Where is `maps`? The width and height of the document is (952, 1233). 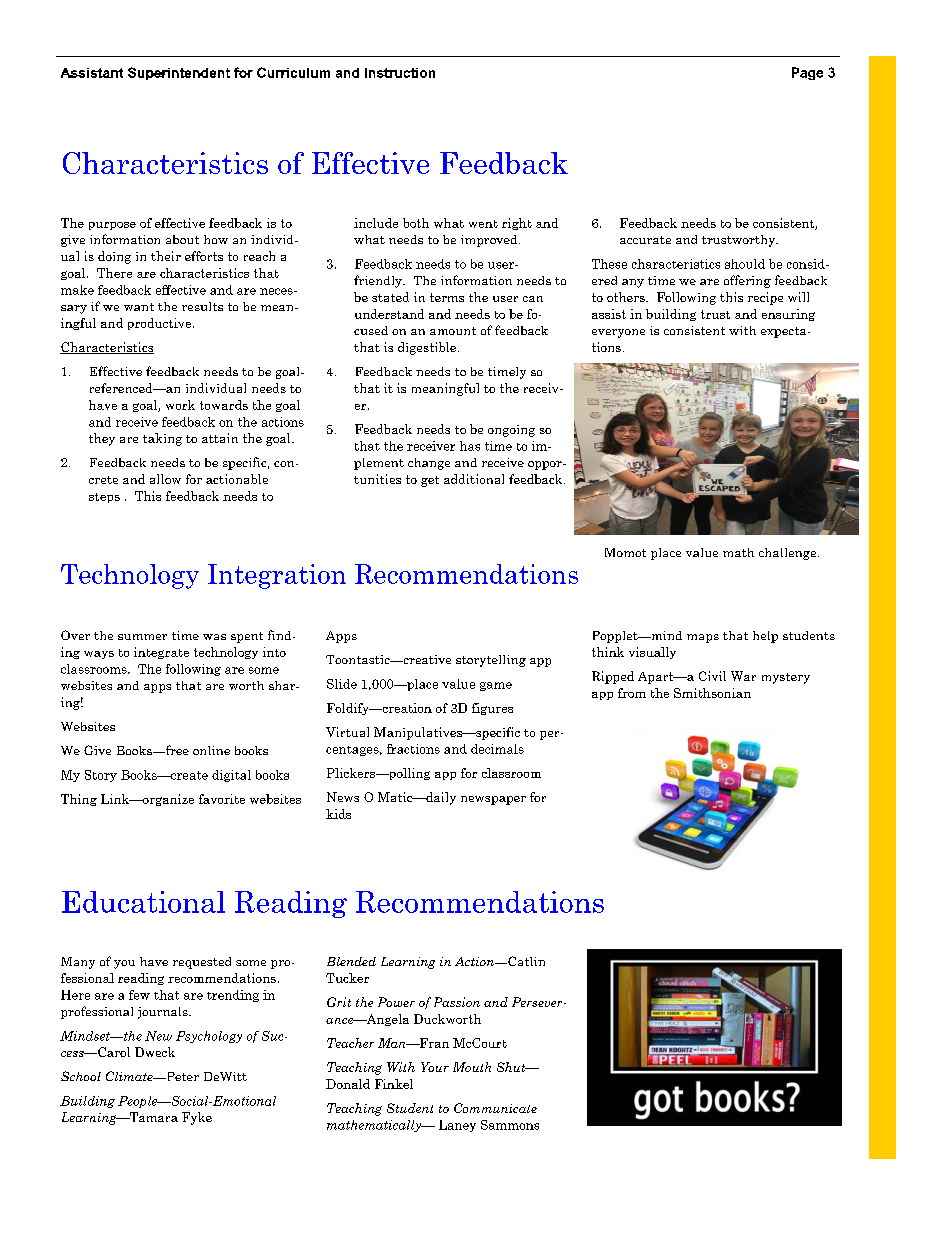 maps is located at coordinates (703, 638).
